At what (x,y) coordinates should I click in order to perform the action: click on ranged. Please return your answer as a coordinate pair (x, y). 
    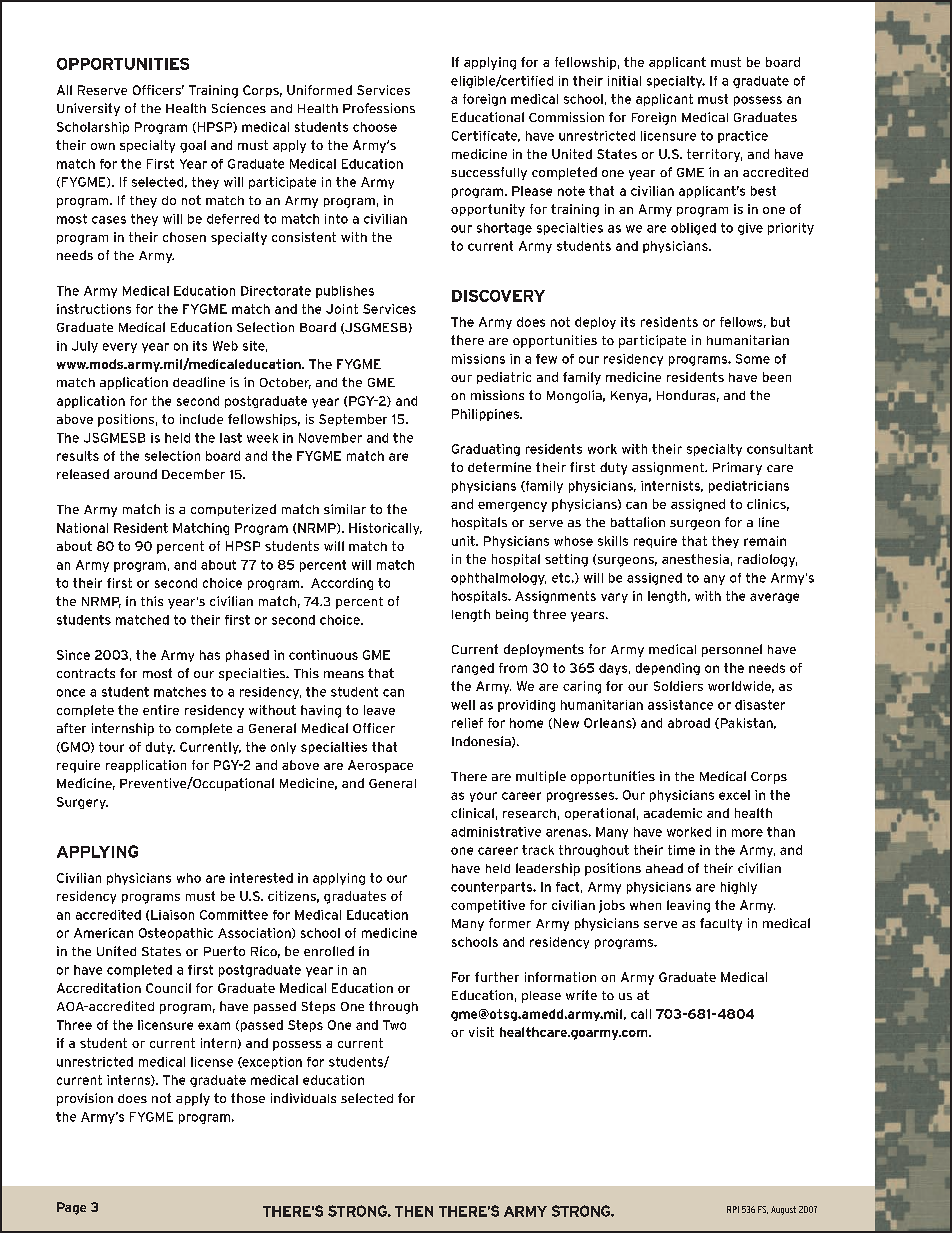
    Looking at the image, I should click on (473, 669).
